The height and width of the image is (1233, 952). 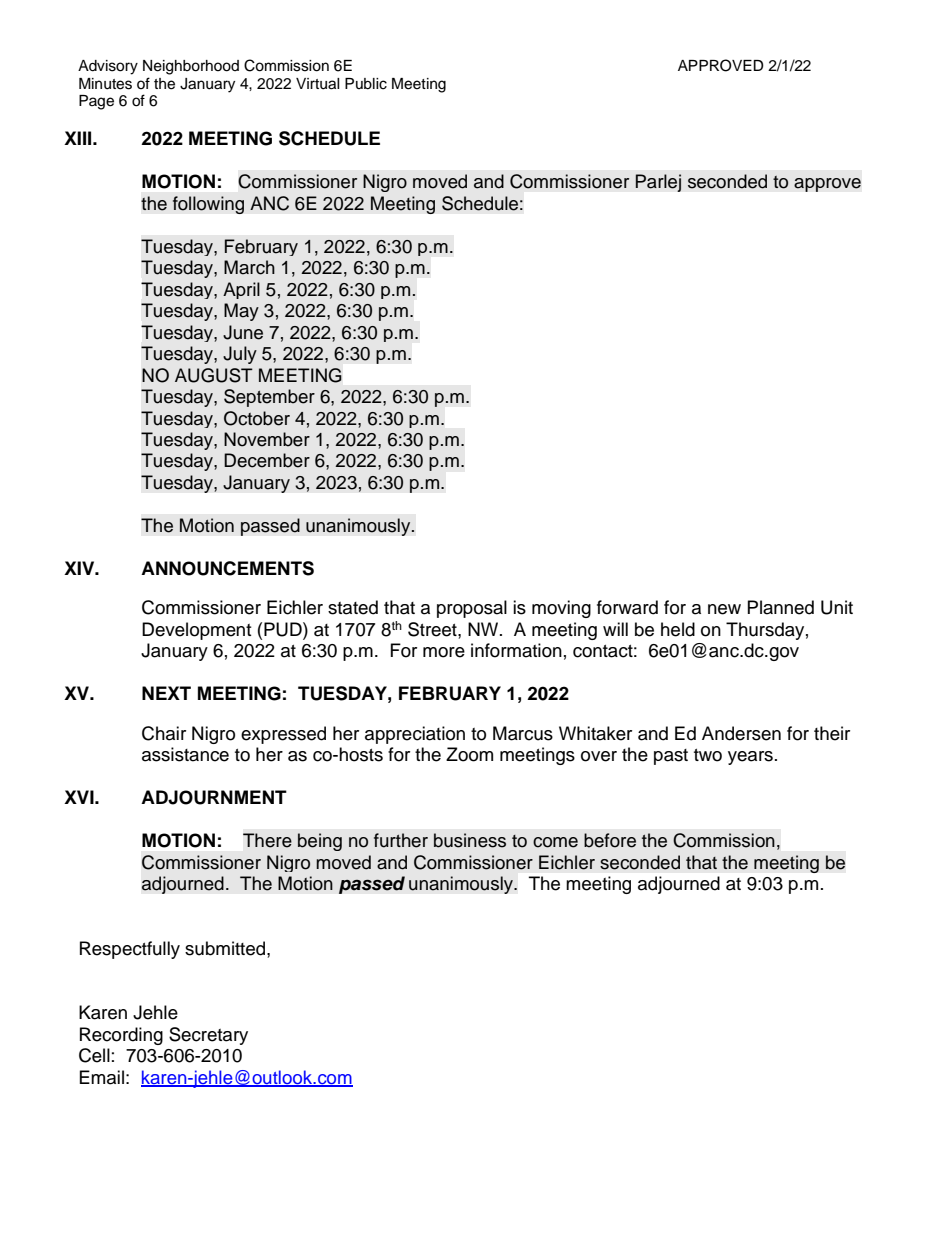 I want to click on Chair, so click(x=164, y=733).
